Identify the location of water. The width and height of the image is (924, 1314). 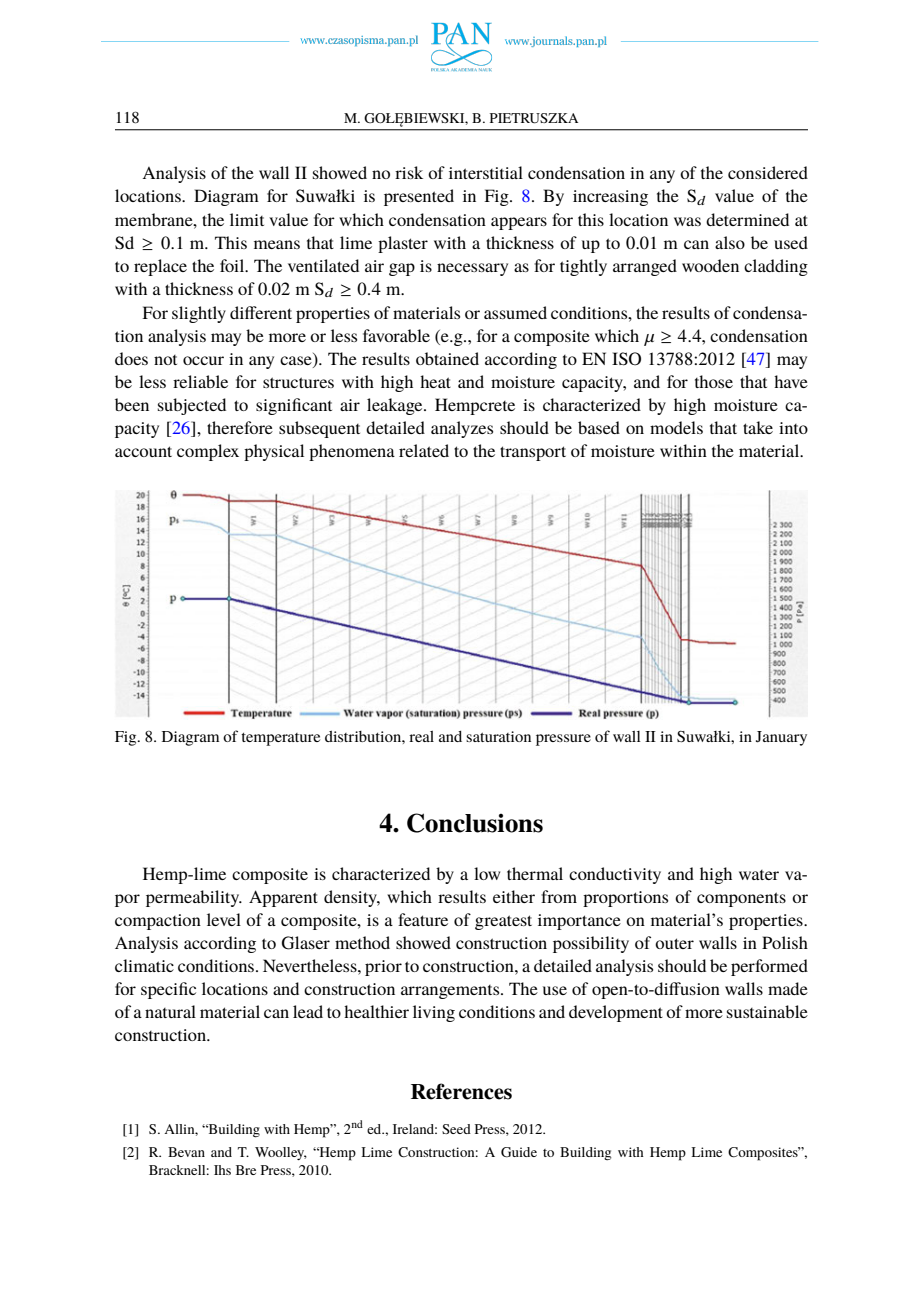
(759, 875).
